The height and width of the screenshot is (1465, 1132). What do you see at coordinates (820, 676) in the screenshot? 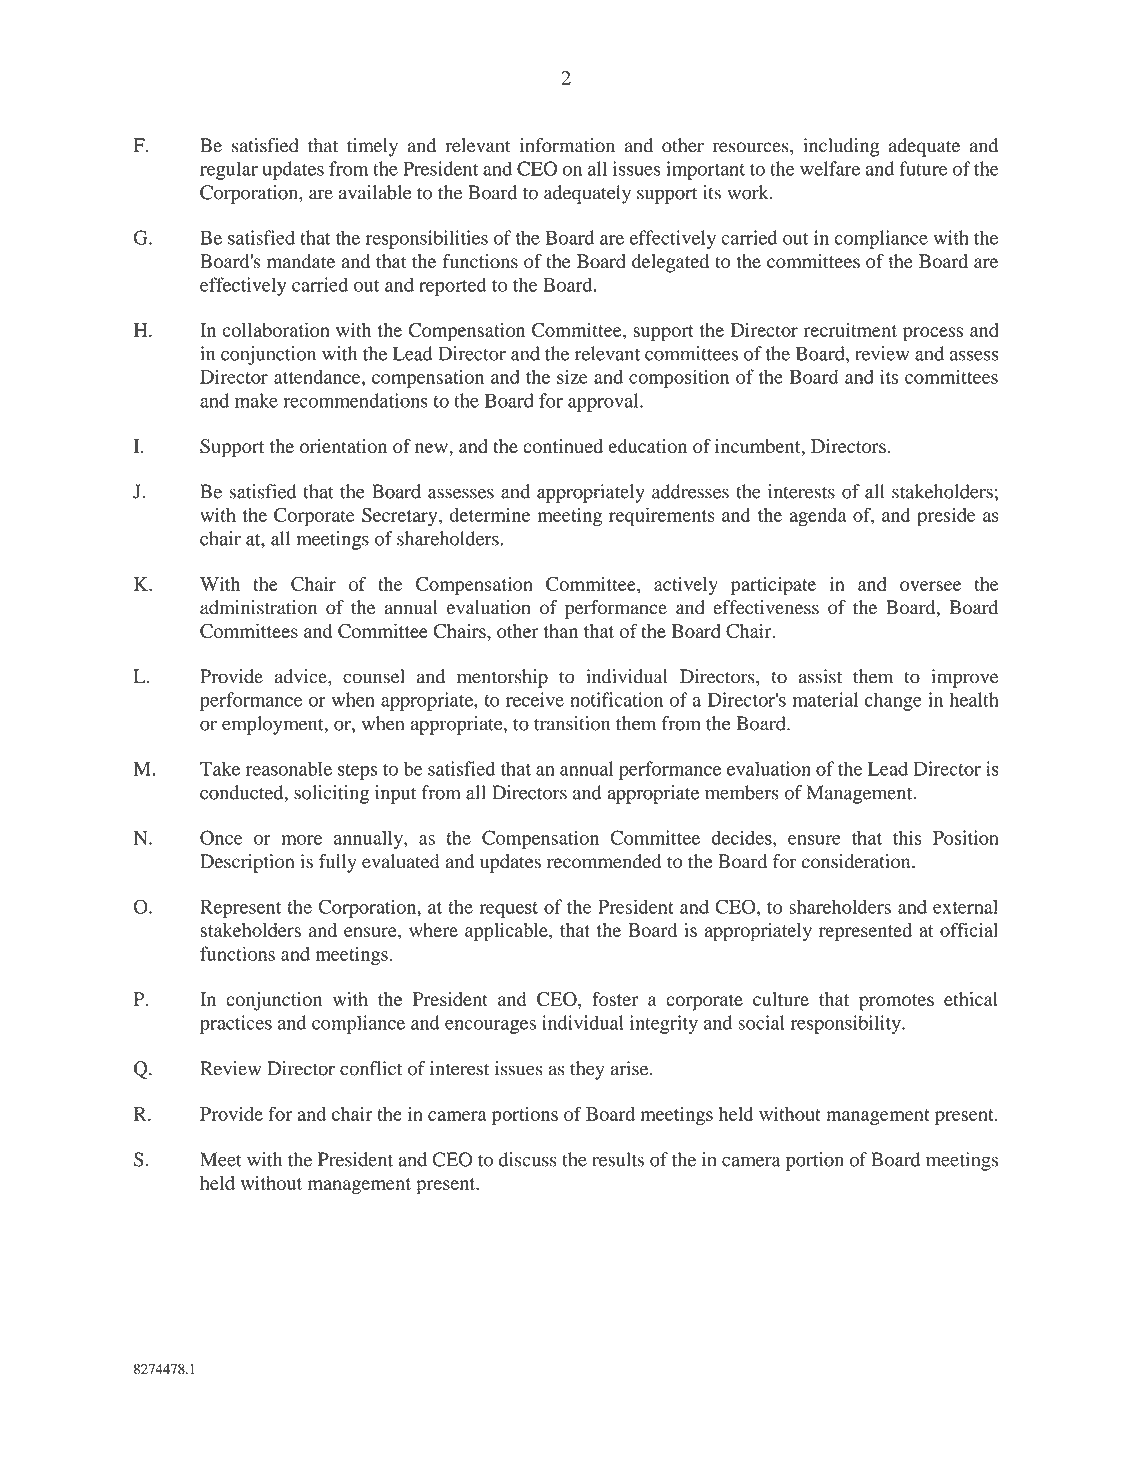
I see `assist` at bounding box center [820, 676].
